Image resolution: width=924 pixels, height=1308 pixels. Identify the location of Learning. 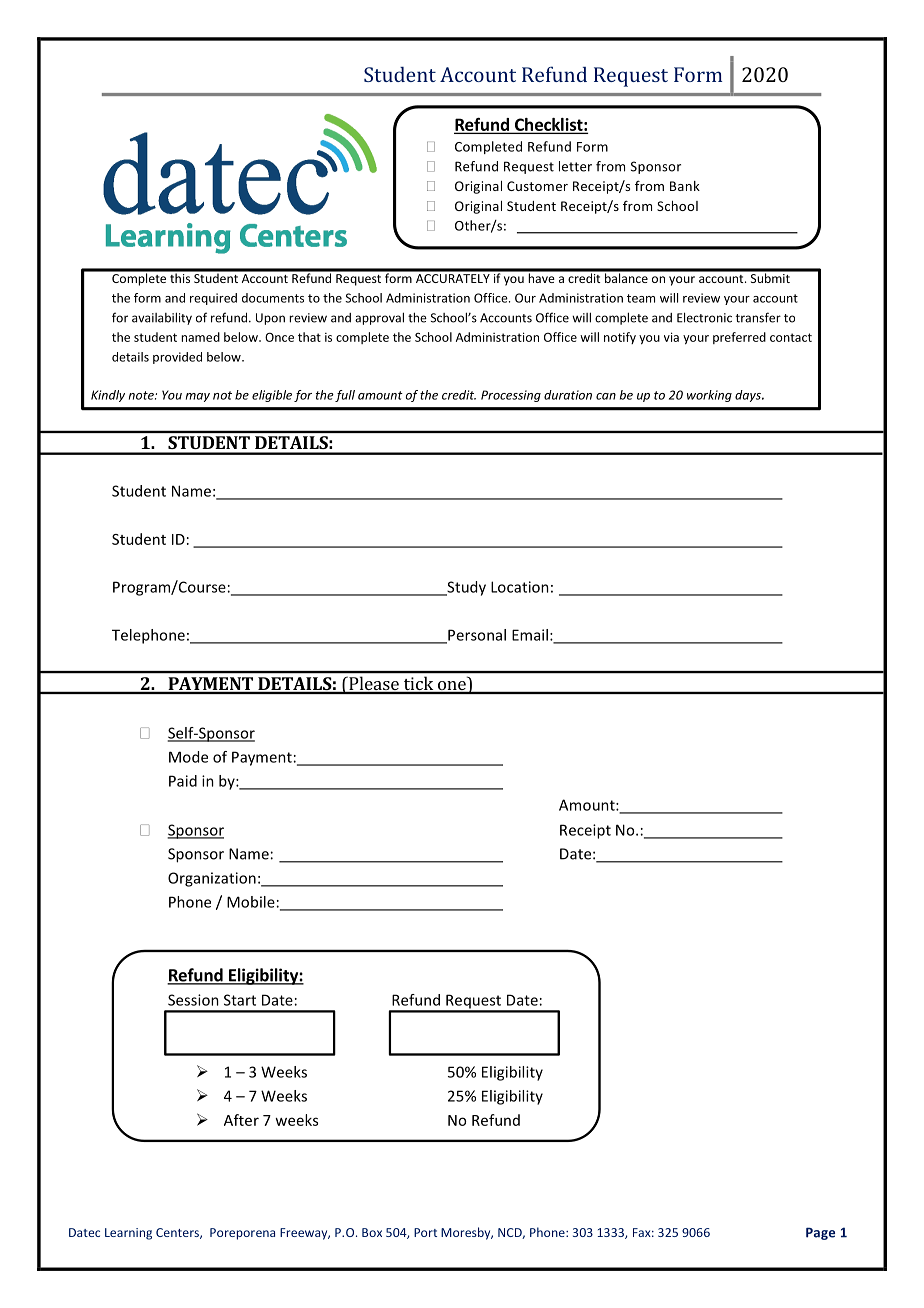
(128, 1234).
